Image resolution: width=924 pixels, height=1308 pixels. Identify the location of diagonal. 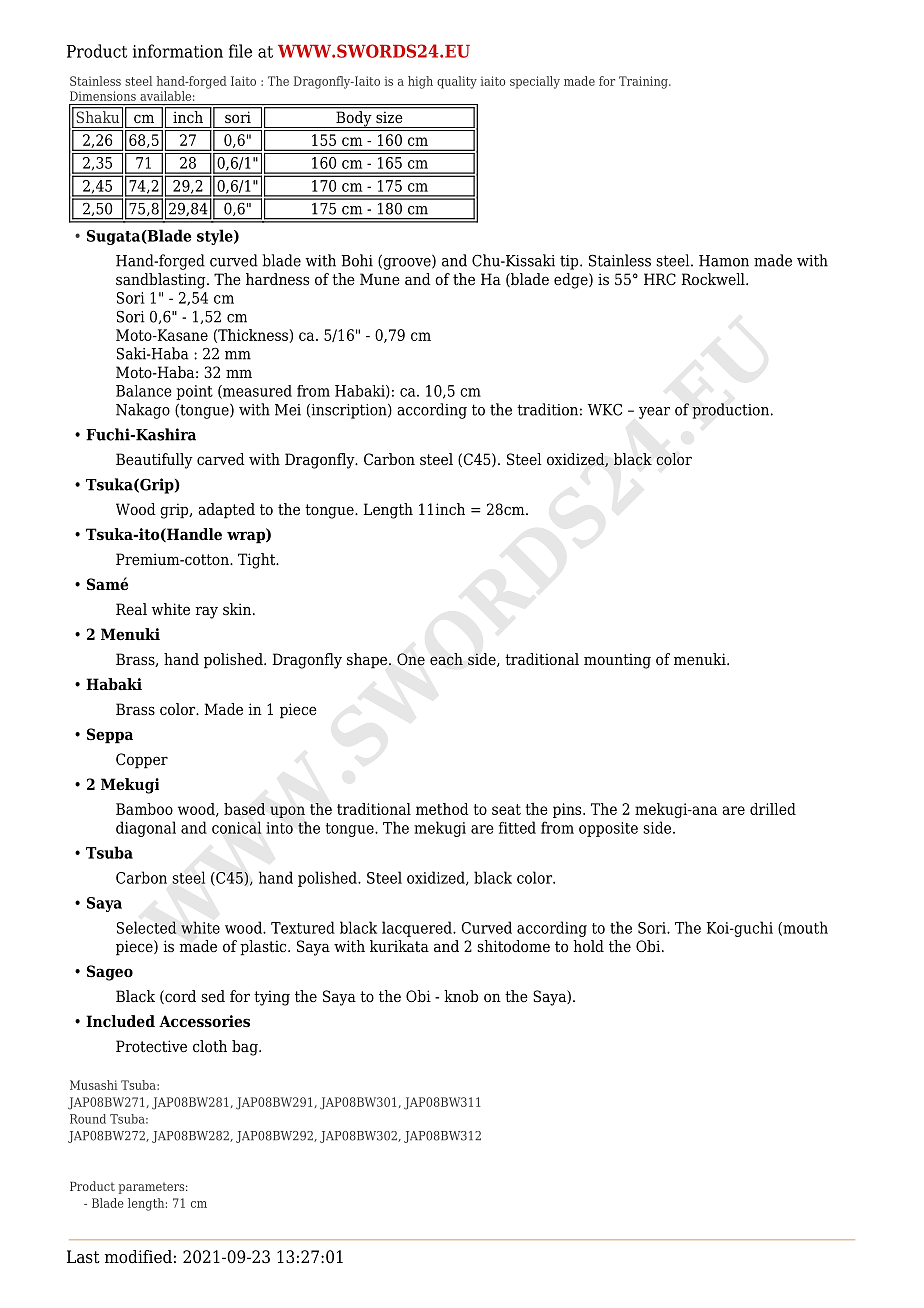
(146, 829).
